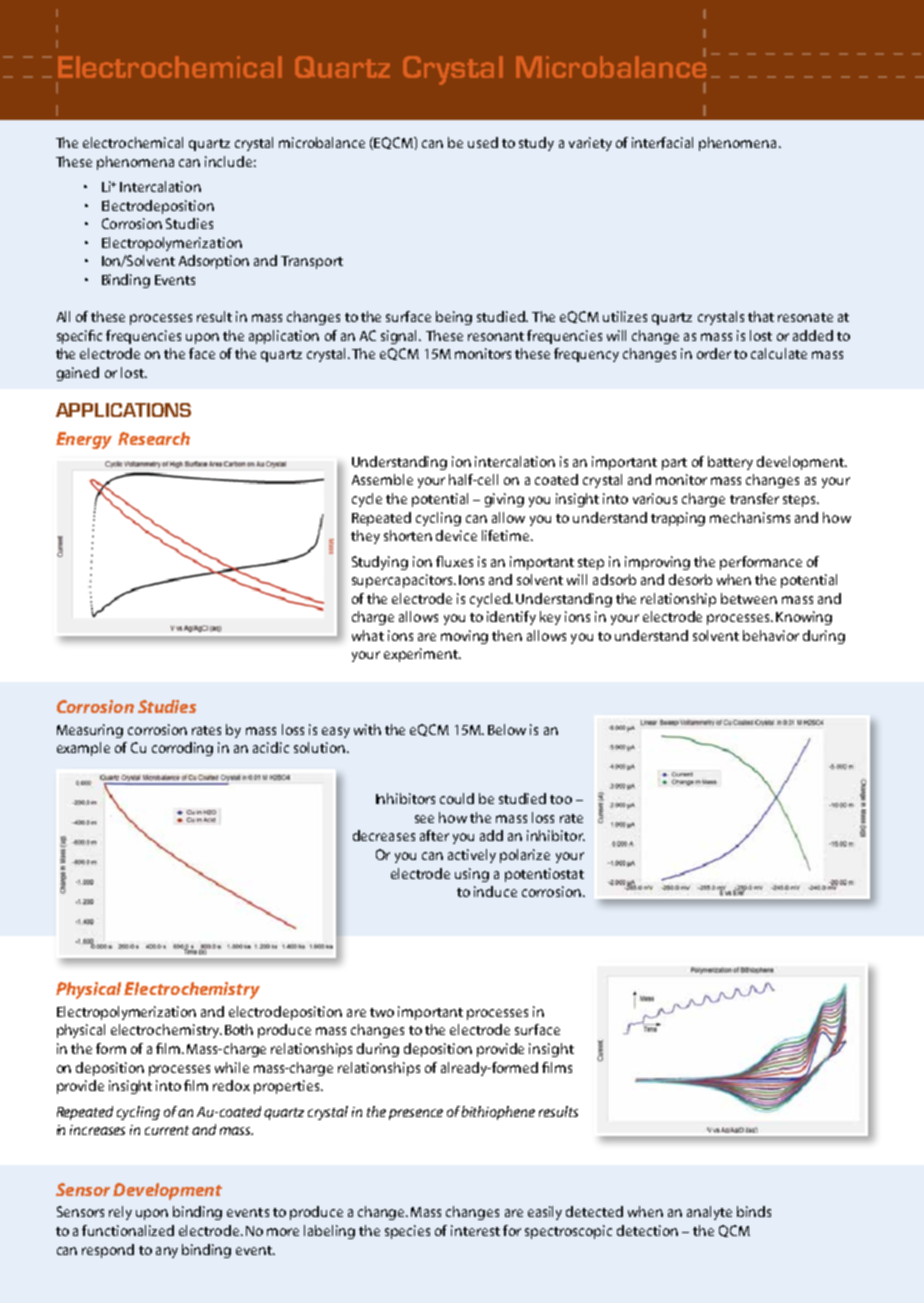  What do you see at coordinates (483, 142) in the page?
I see `used` at bounding box center [483, 142].
